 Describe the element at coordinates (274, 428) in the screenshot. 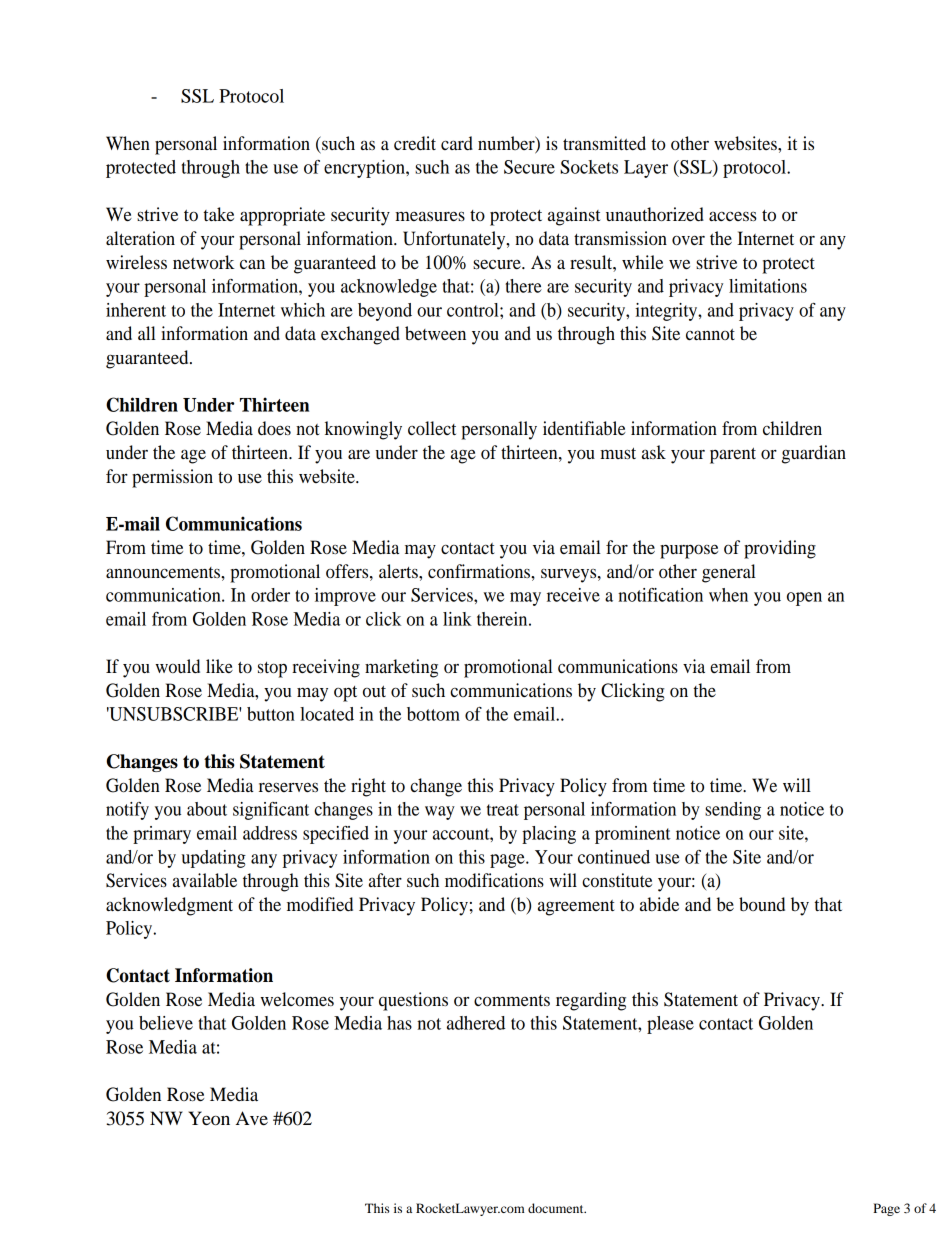

I see `does` at that location.
